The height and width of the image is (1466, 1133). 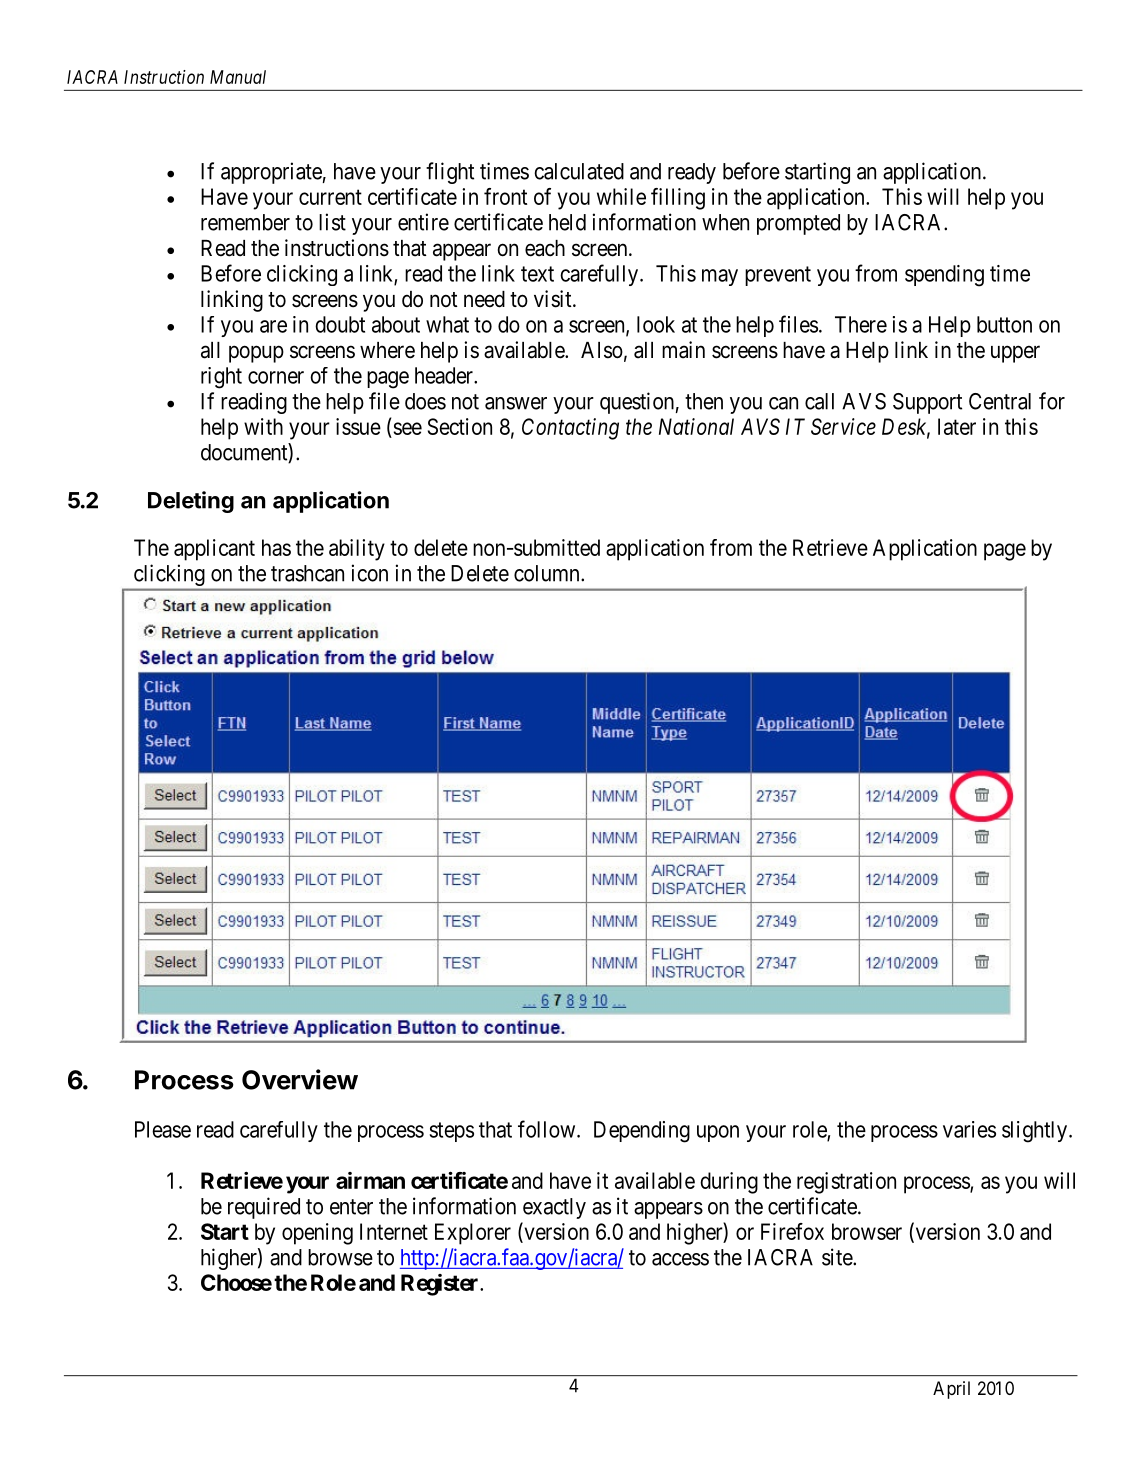 What do you see at coordinates (238, 77) in the image?
I see `Manual` at bounding box center [238, 77].
